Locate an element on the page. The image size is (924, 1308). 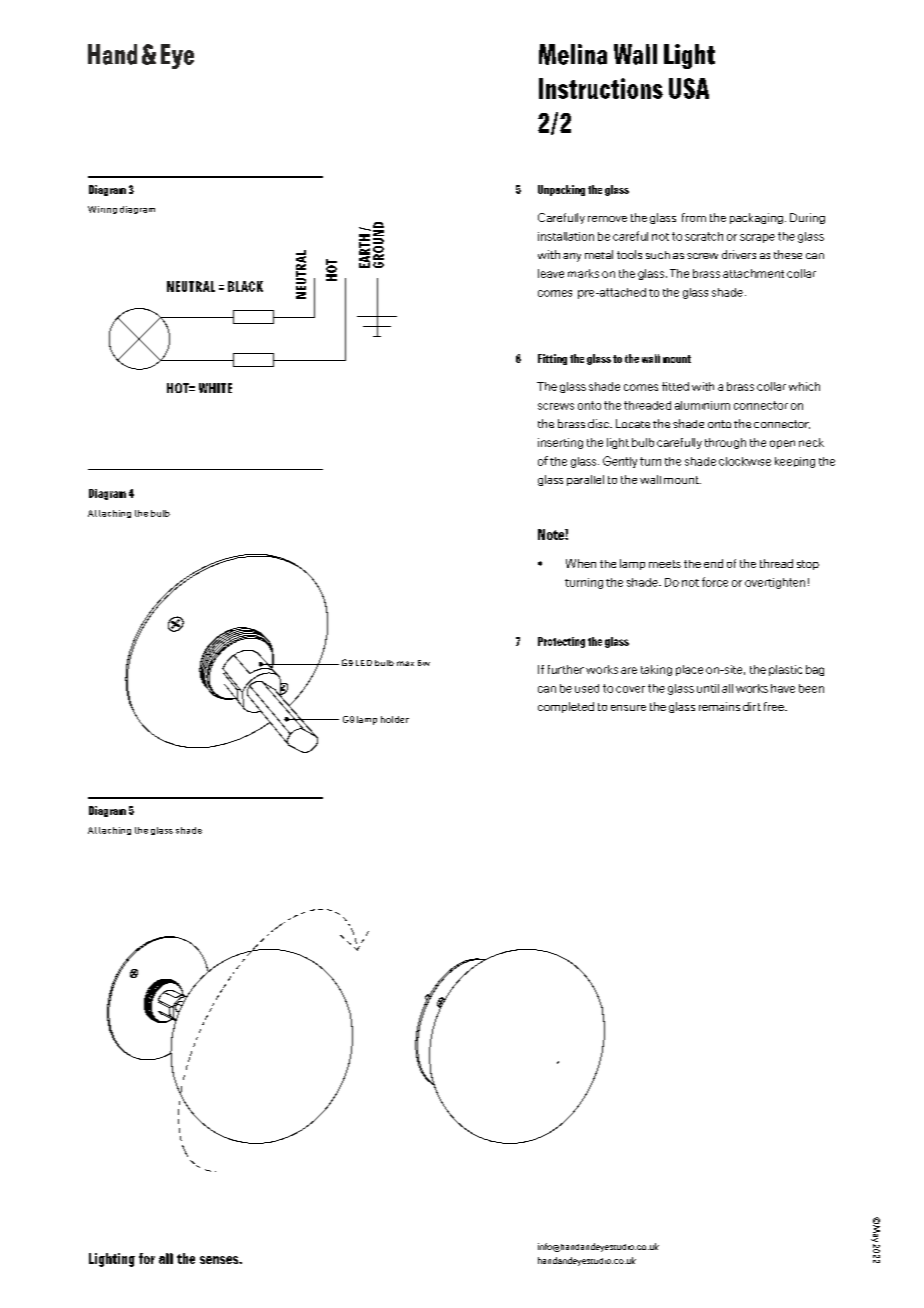
remains is located at coordinates (719, 706).
